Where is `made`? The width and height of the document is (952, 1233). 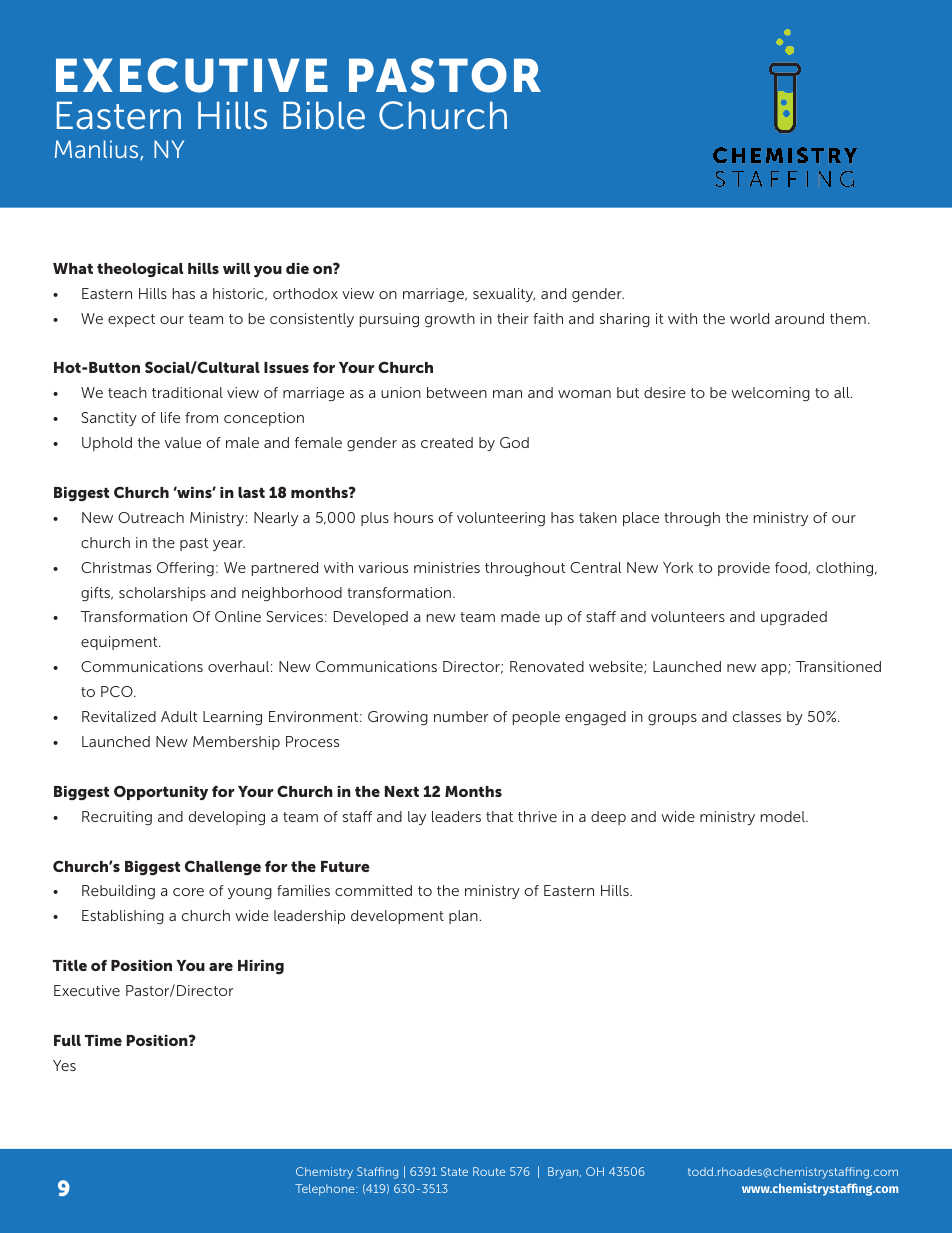
made is located at coordinates (520, 616).
